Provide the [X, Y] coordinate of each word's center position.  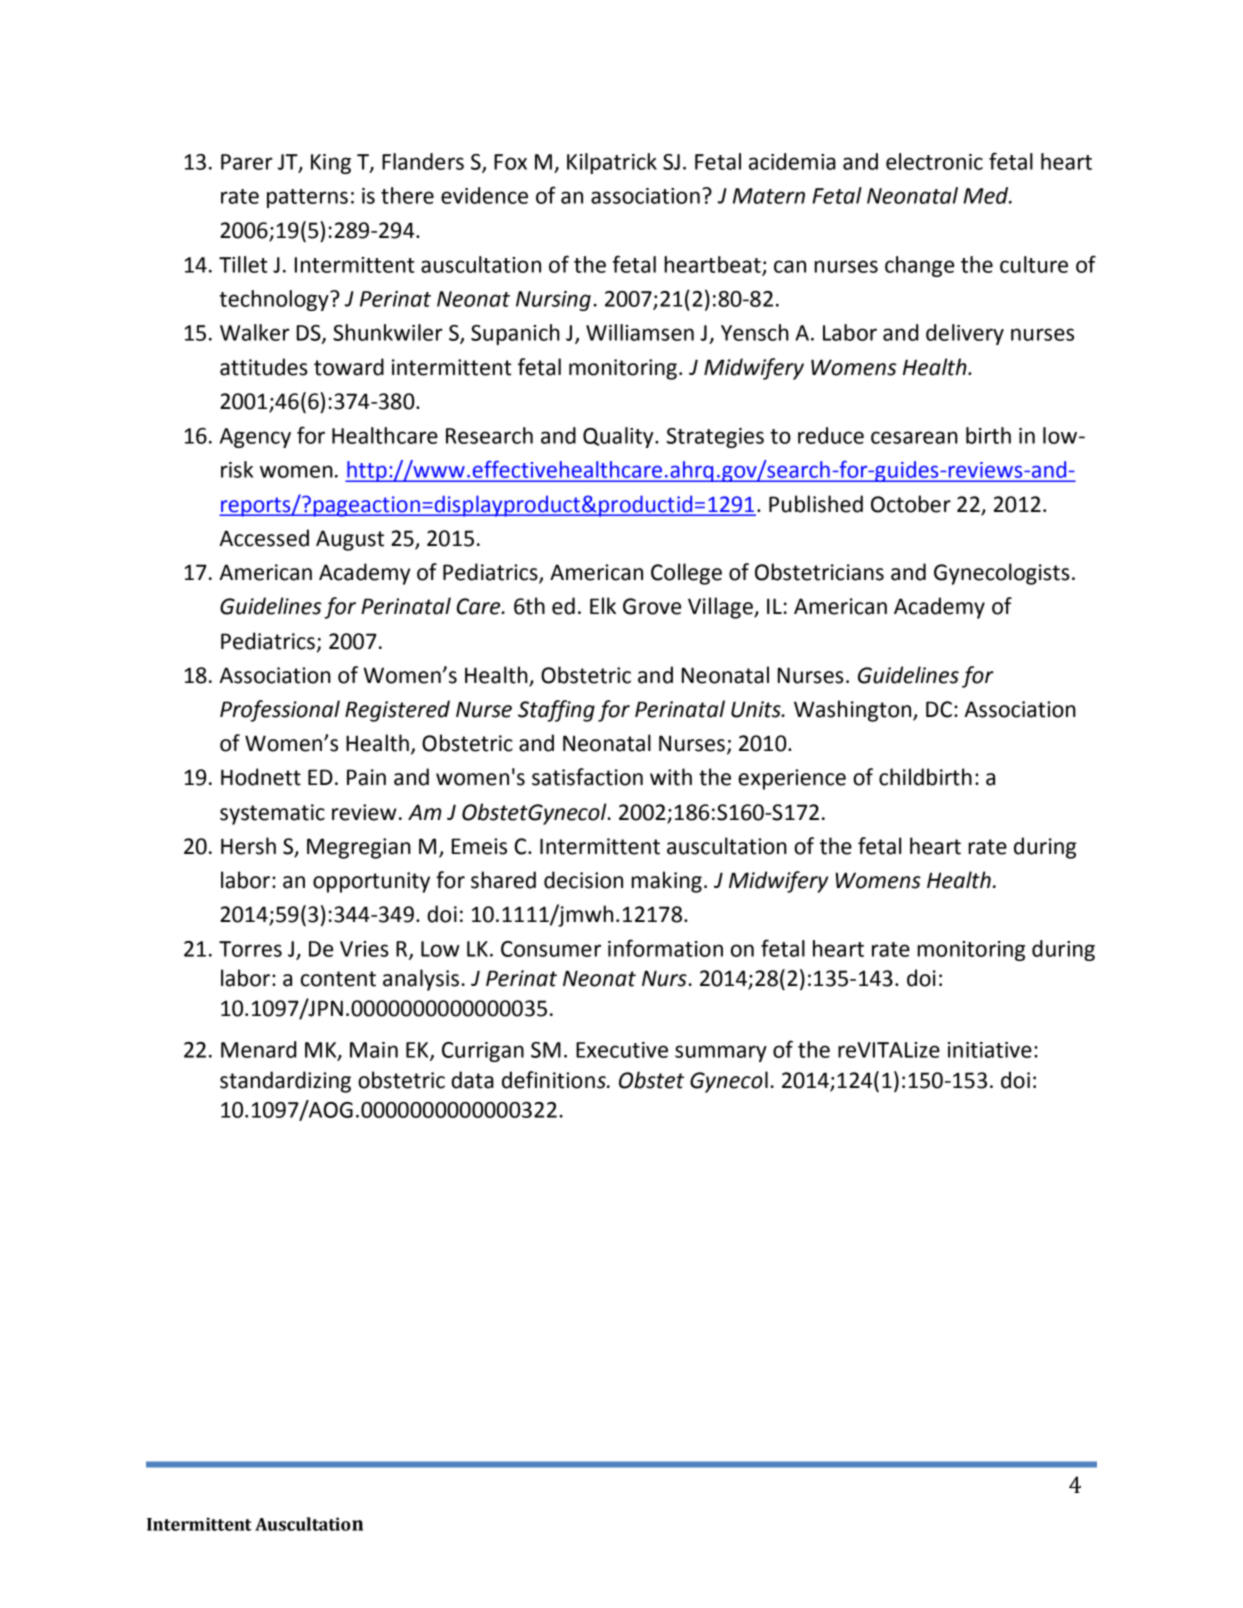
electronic [934, 161]
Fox [510, 162]
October [911, 504]
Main [374, 1050]
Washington [854, 711]
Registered [397, 711]
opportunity [371, 882]
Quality [619, 437]
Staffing [556, 711]
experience [792, 779]
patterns [307, 198]
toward [349, 367]
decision [583, 880]
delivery [965, 334]
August [350, 540]
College [686, 574]
